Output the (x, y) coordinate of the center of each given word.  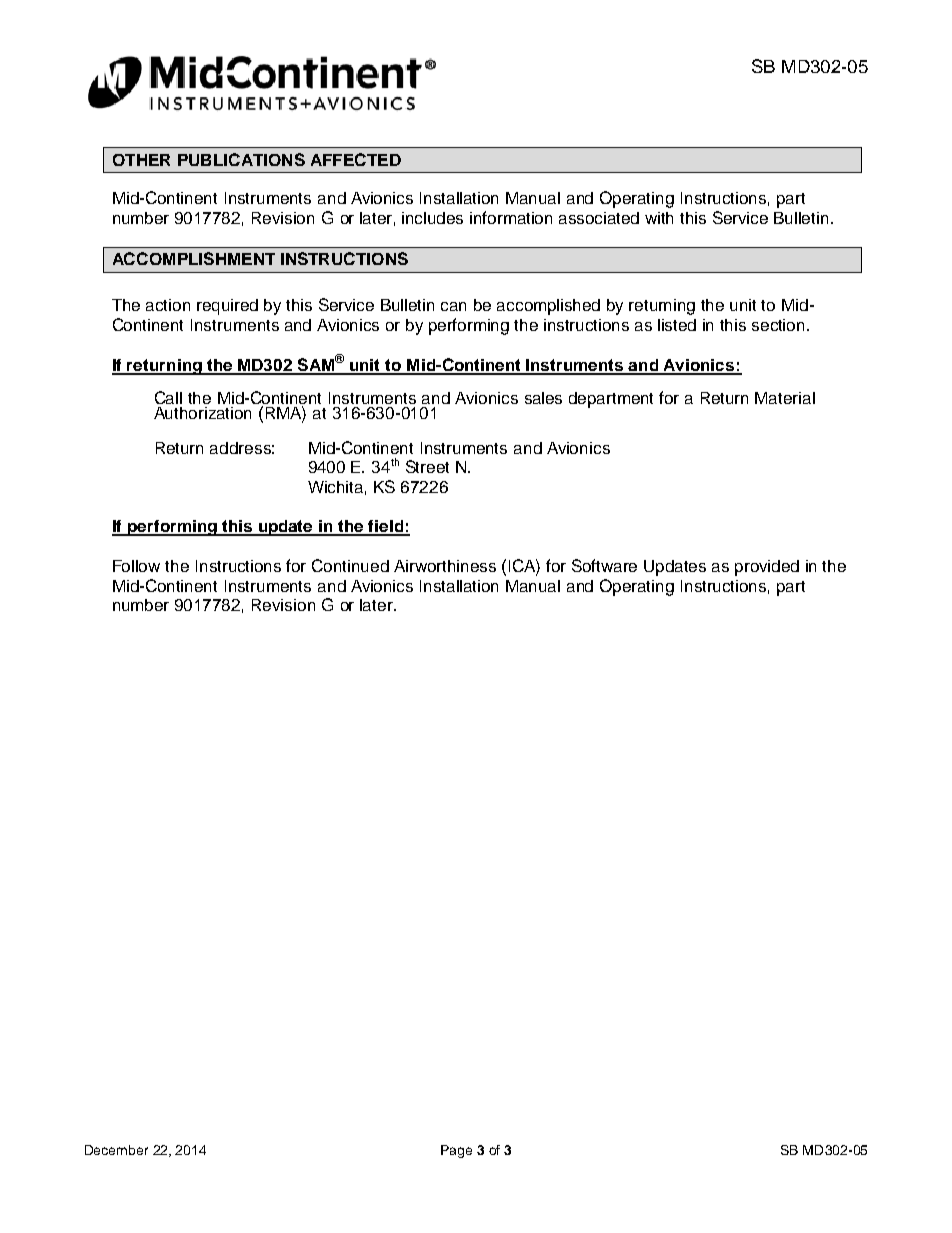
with (659, 218)
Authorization (202, 413)
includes (432, 218)
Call (168, 397)
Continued (350, 565)
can (453, 306)
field (385, 527)
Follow (136, 566)
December (116, 1150)
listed (677, 325)
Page (456, 1151)
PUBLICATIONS (241, 159)
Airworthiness (445, 566)
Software (604, 565)
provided (767, 568)
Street (427, 466)
